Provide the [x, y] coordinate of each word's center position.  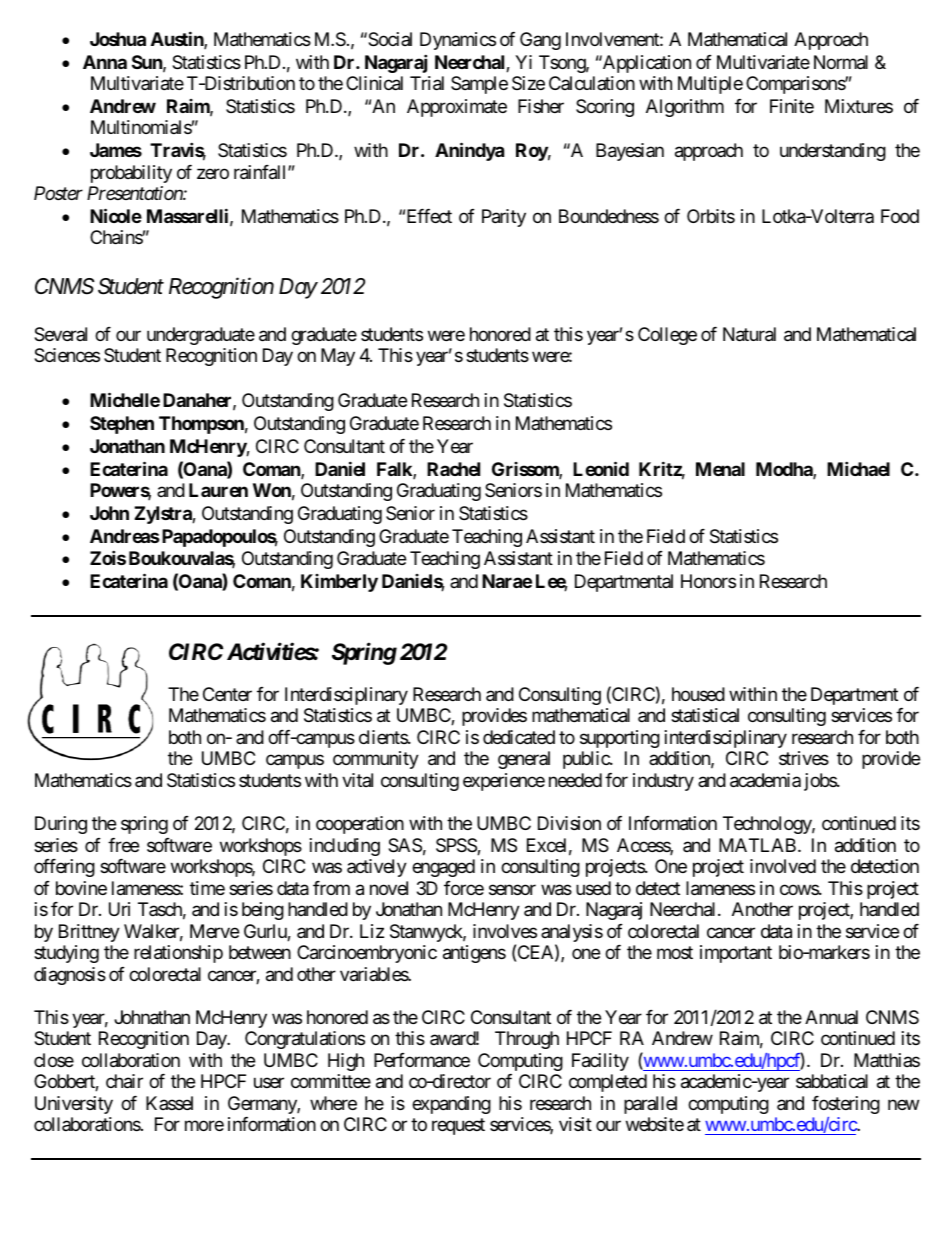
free [123, 845]
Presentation [135, 193]
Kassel [169, 1103]
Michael [858, 468]
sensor [512, 889]
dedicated [519, 737]
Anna [105, 62]
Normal [841, 62]
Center [227, 694]
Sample [479, 85]
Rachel [453, 469]
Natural [749, 334]
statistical [705, 715]
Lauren [218, 490]
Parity [504, 218]
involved [783, 866]
